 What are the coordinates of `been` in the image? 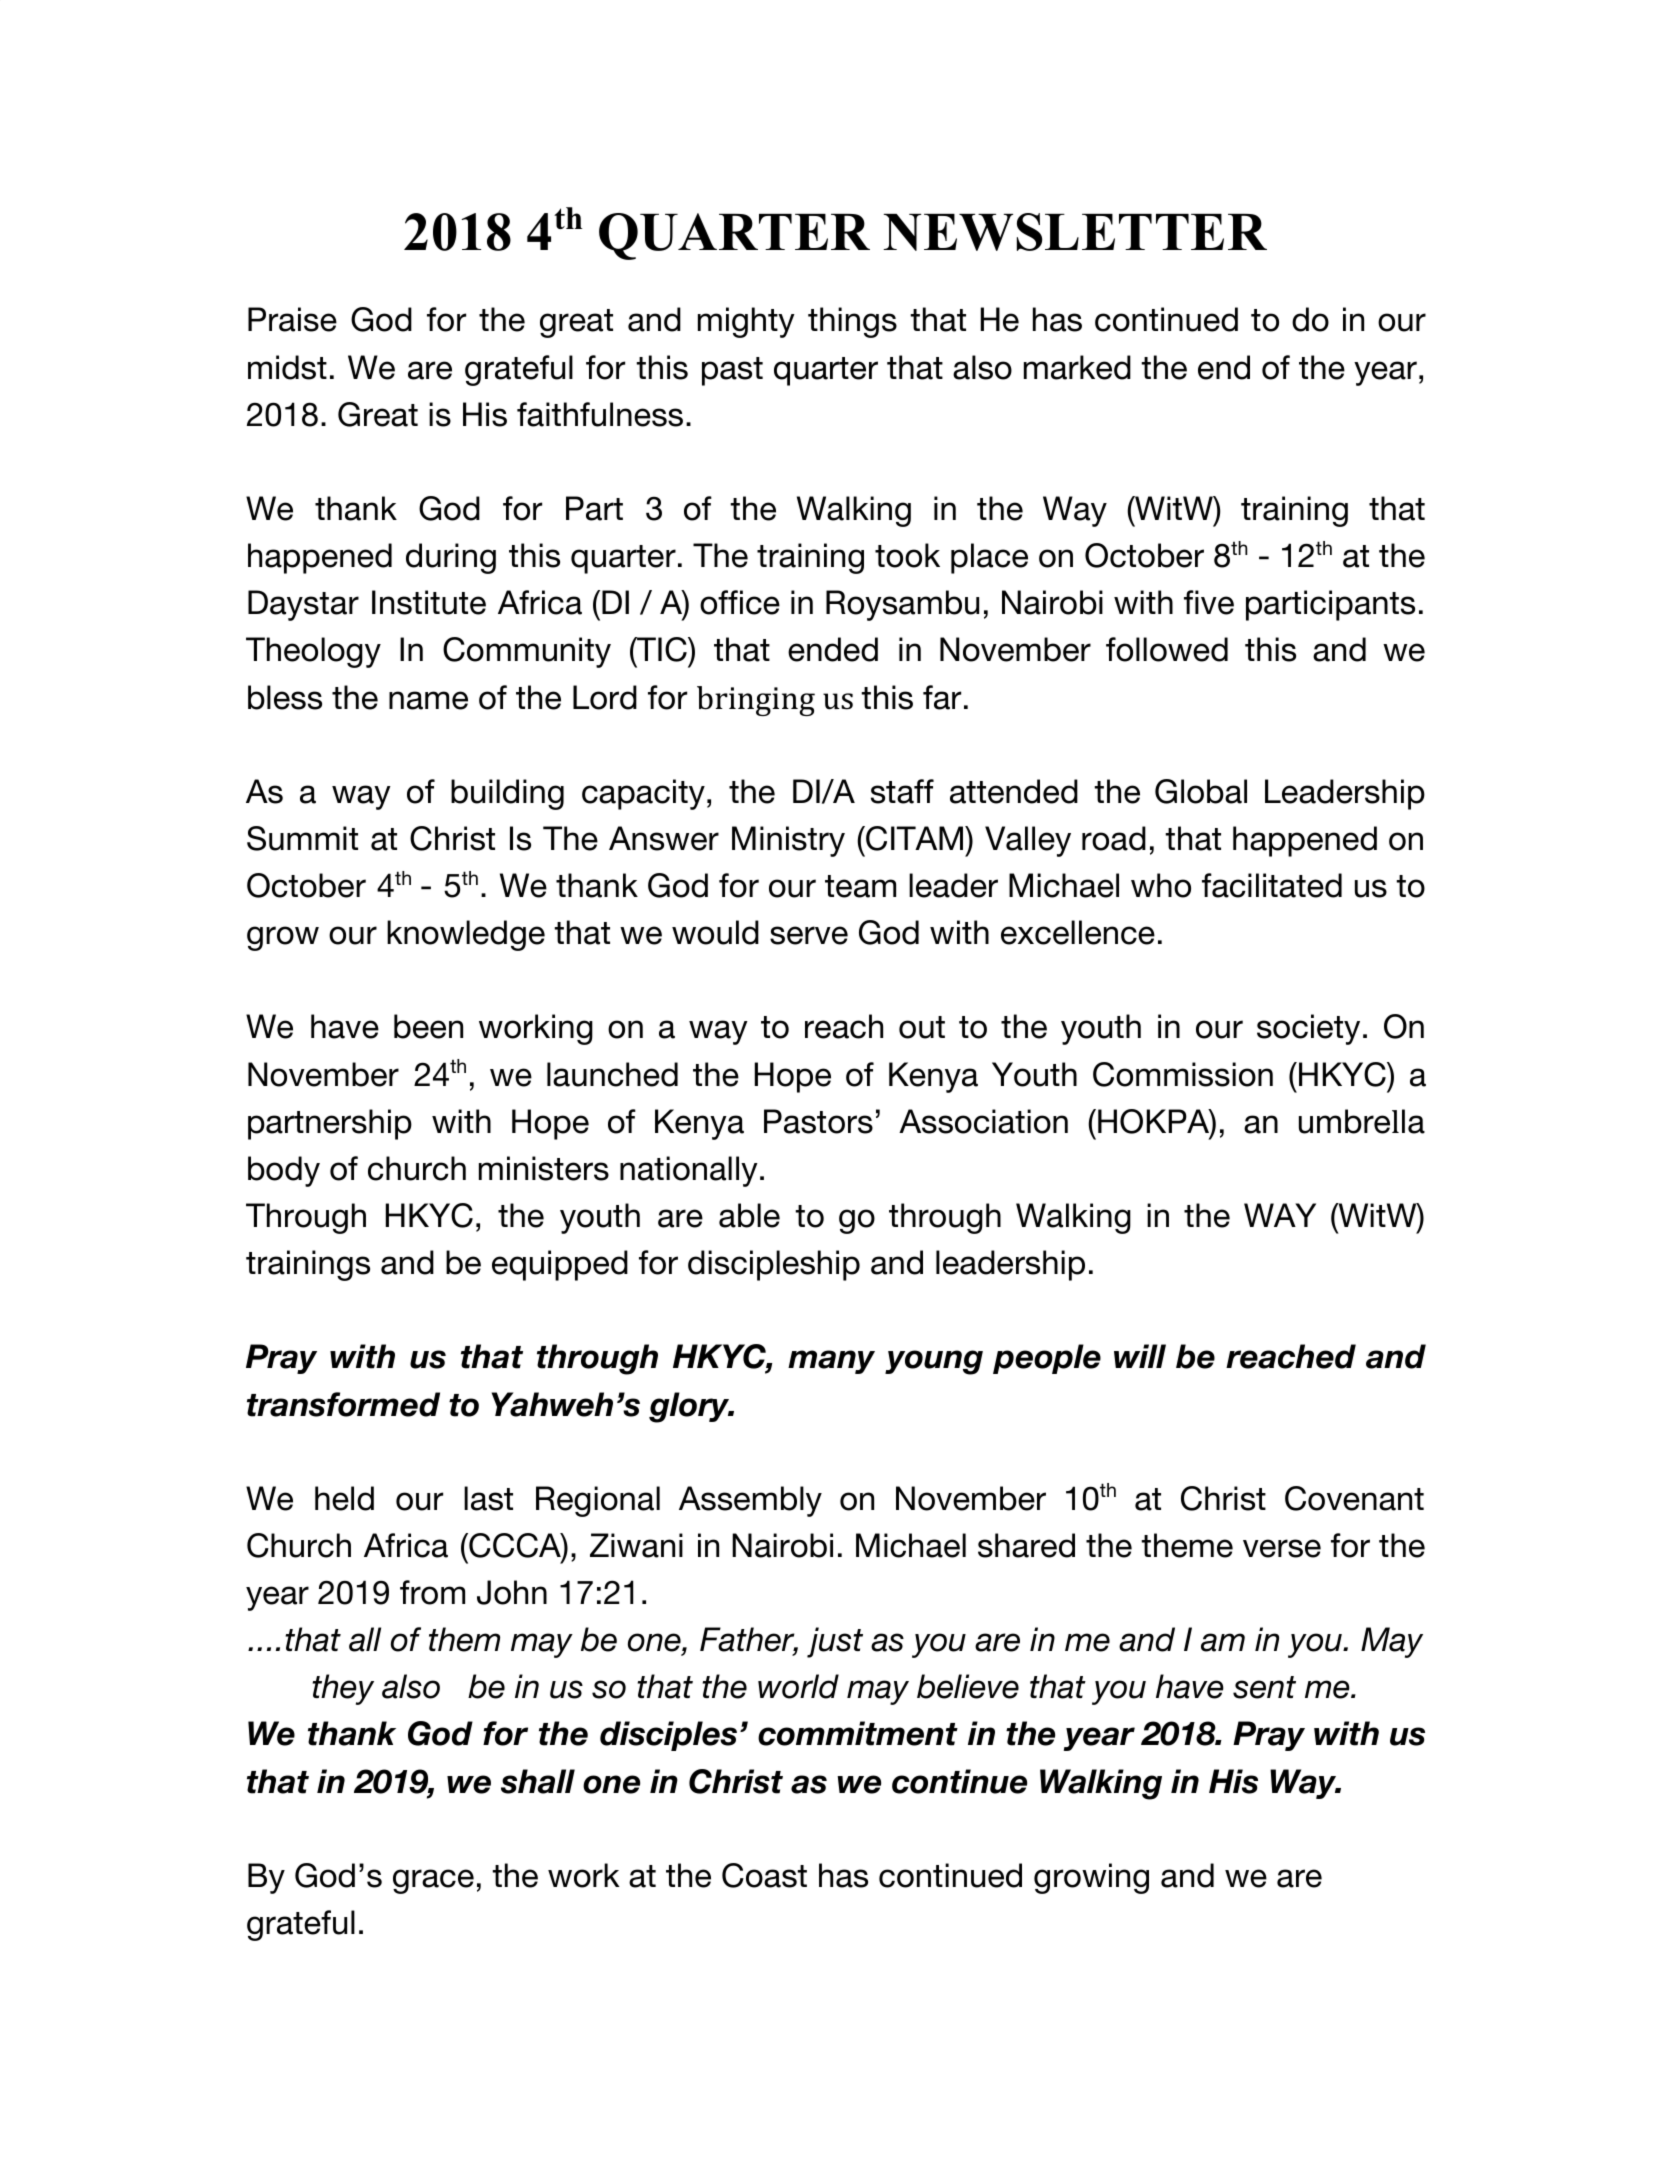 It's located at (428, 1026).
